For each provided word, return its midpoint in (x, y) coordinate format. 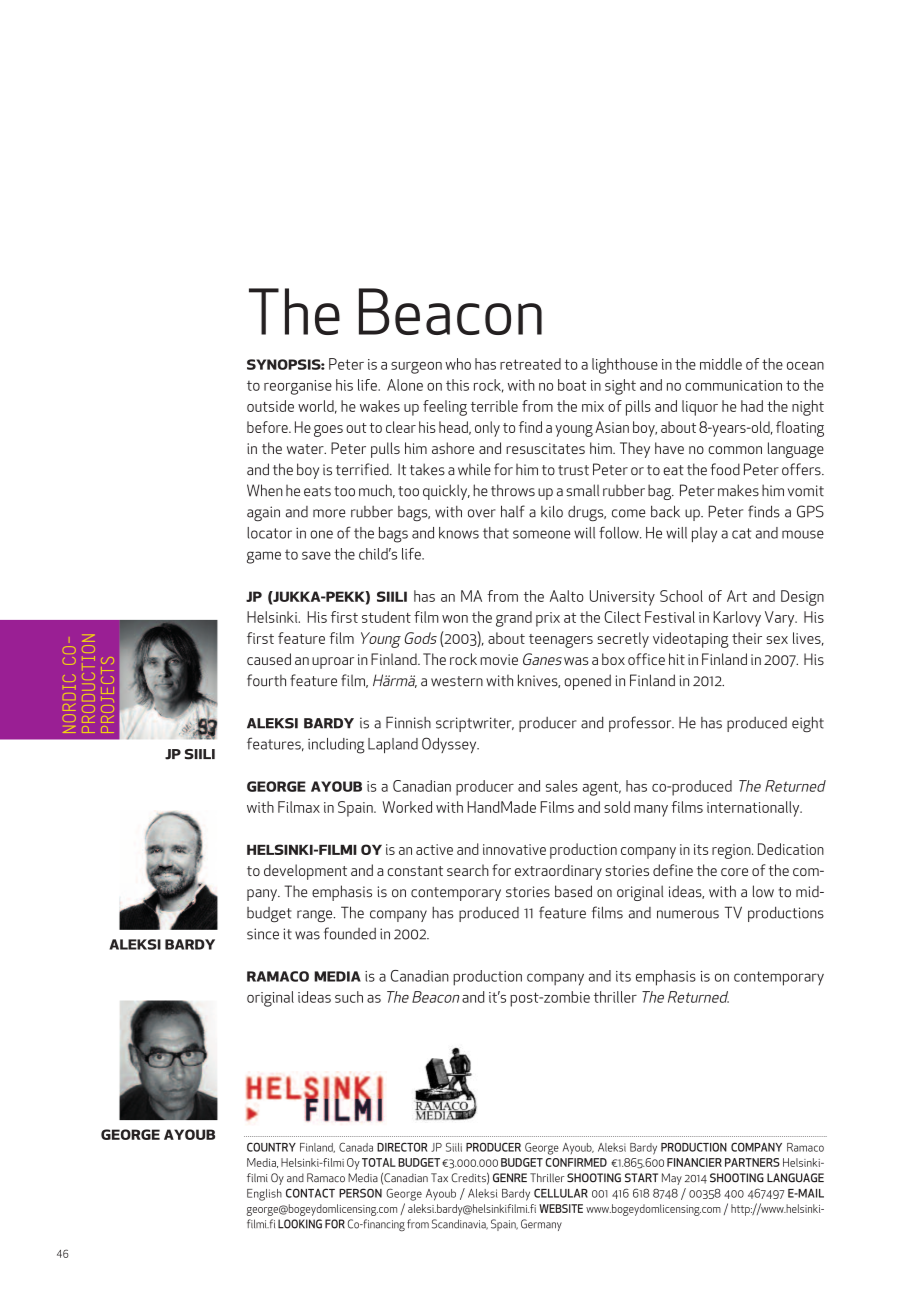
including (336, 746)
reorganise (298, 387)
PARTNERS (752, 1162)
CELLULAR (561, 1193)
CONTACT (310, 1193)
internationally (754, 809)
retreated (530, 364)
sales (562, 786)
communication (733, 385)
